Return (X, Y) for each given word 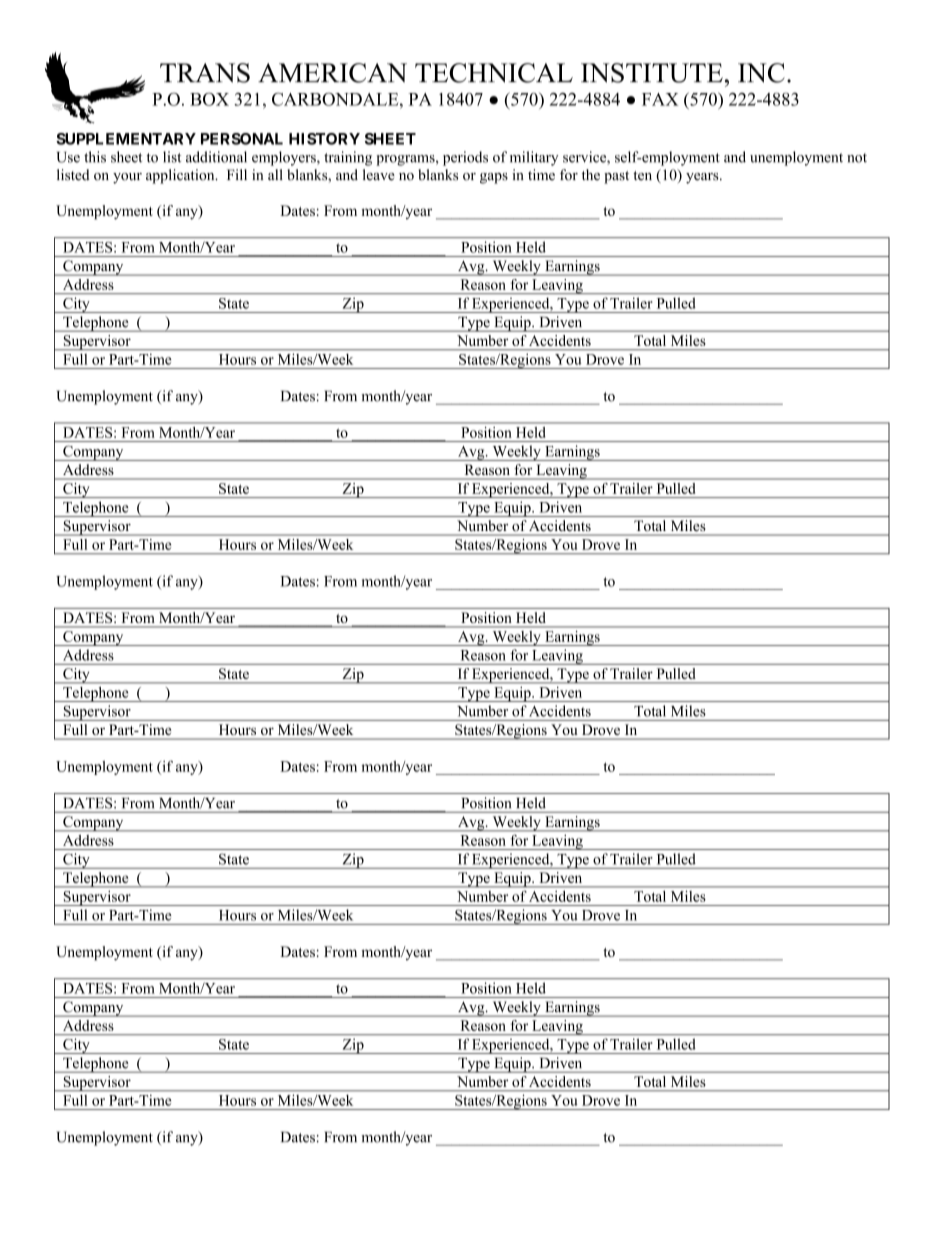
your (127, 178)
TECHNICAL (494, 73)
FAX (660, 99)
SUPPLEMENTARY (126, 139)
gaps (494, 178)
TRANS (205, 73)
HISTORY (324, 139)
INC (761, 73)
